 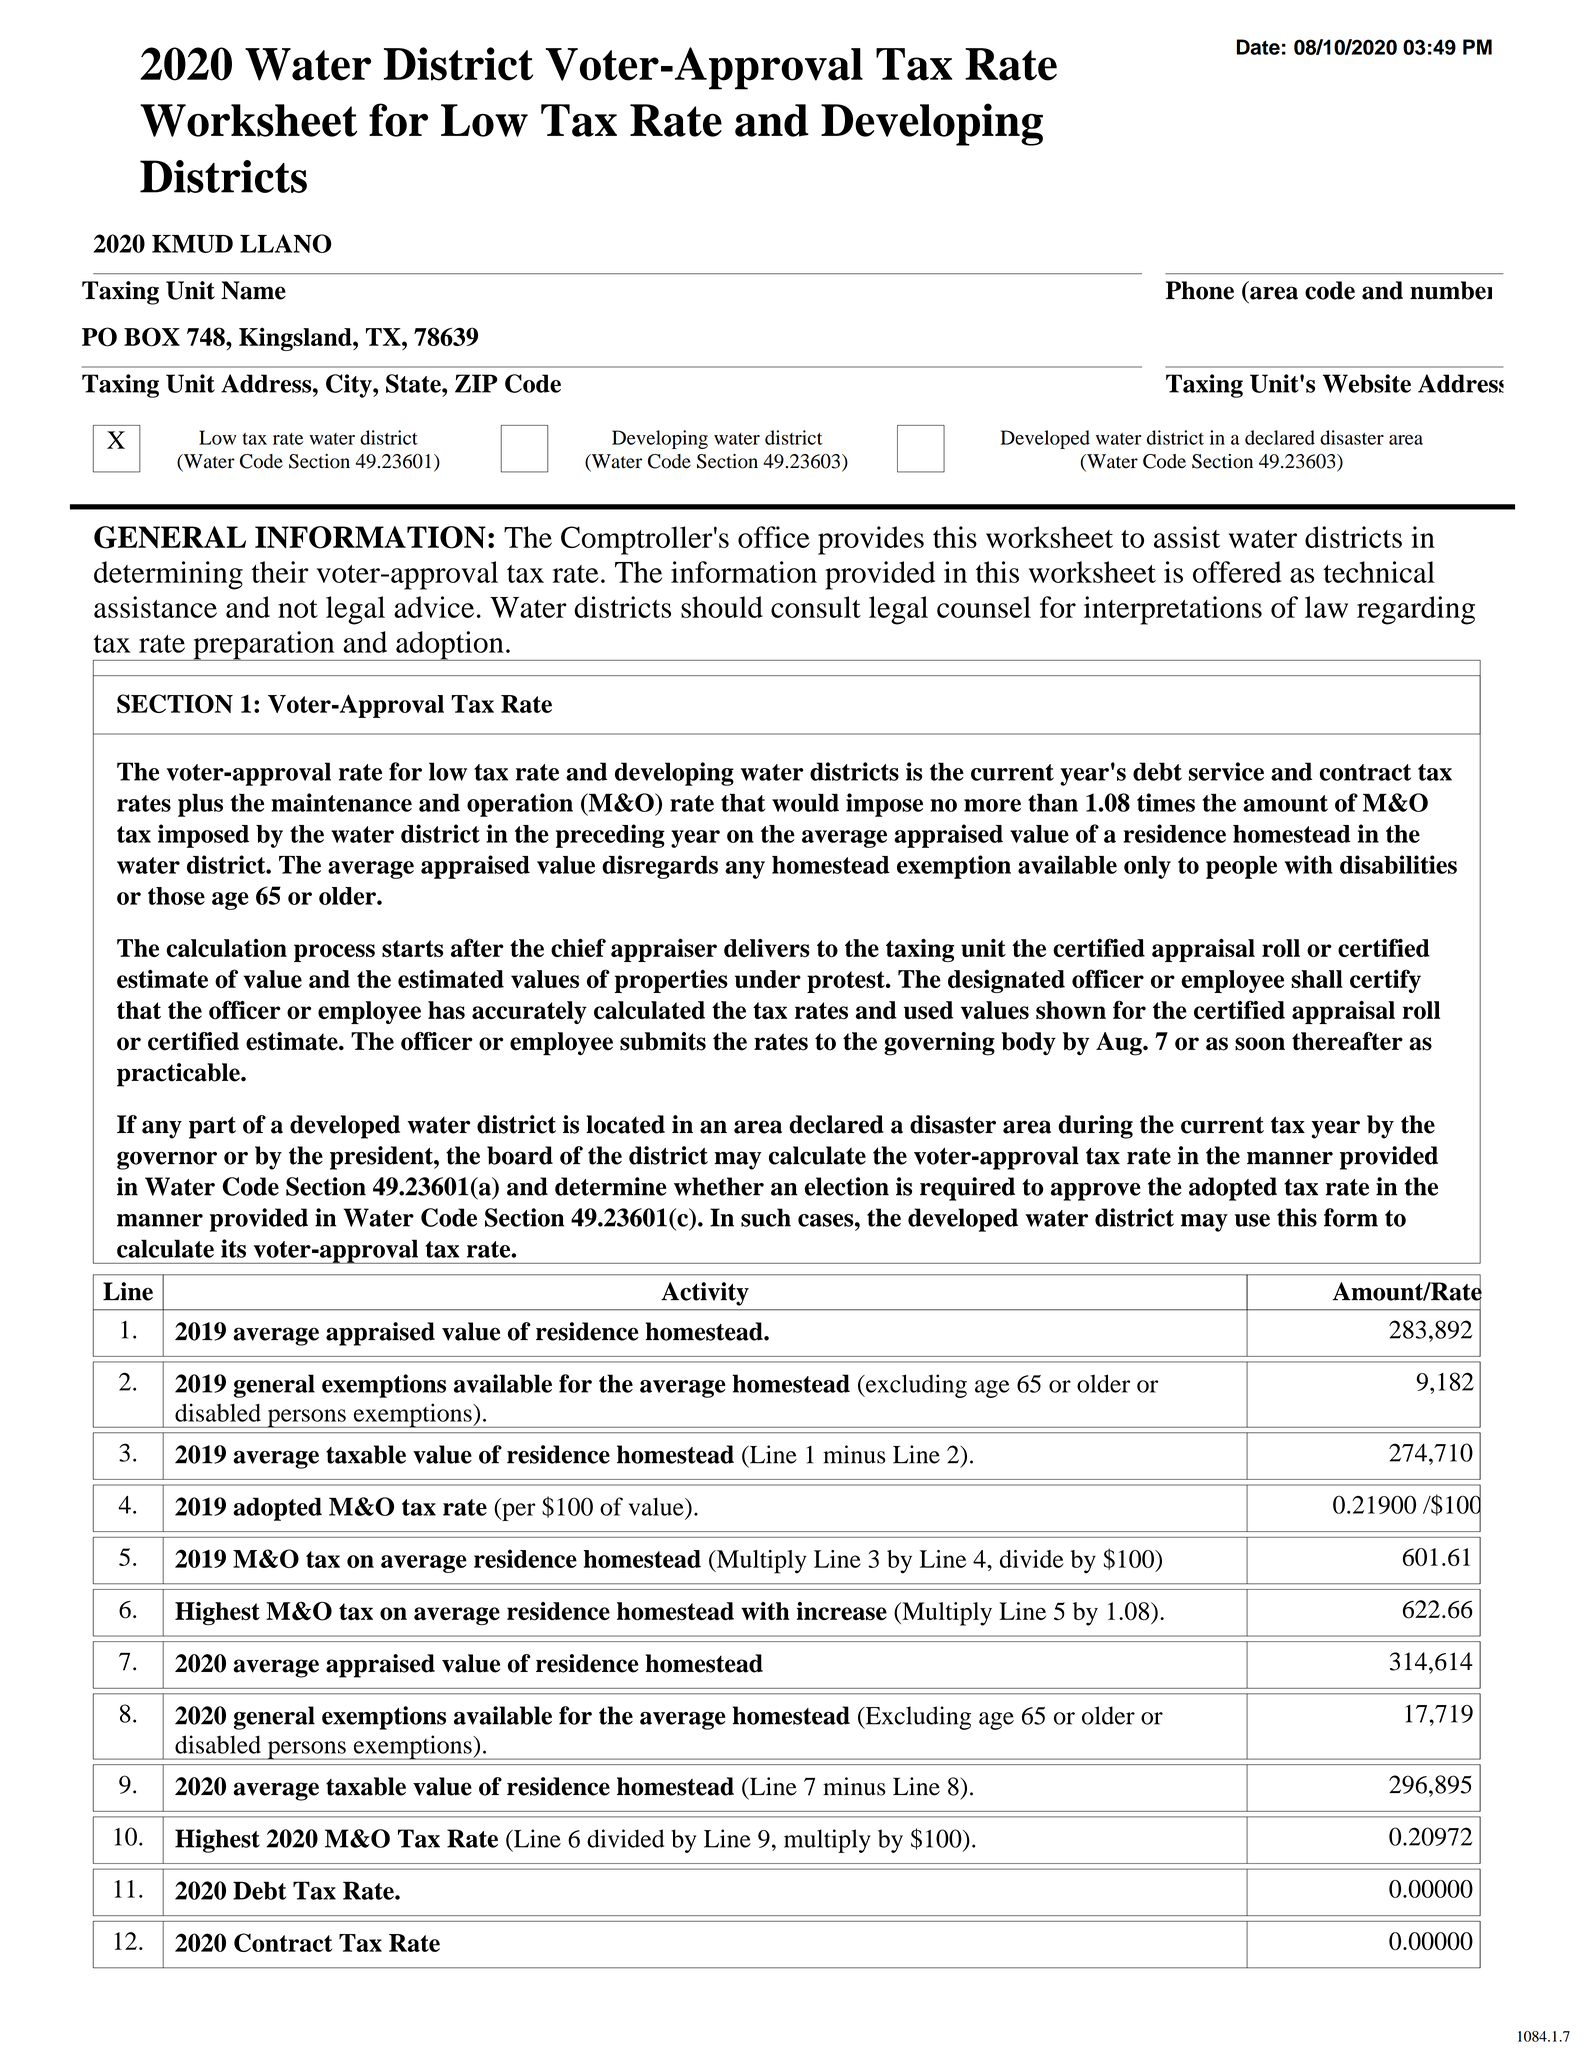 What do you see at coordinates (341, 802) in the page?
I see `maintenance` at bounding box center [341, 802].
